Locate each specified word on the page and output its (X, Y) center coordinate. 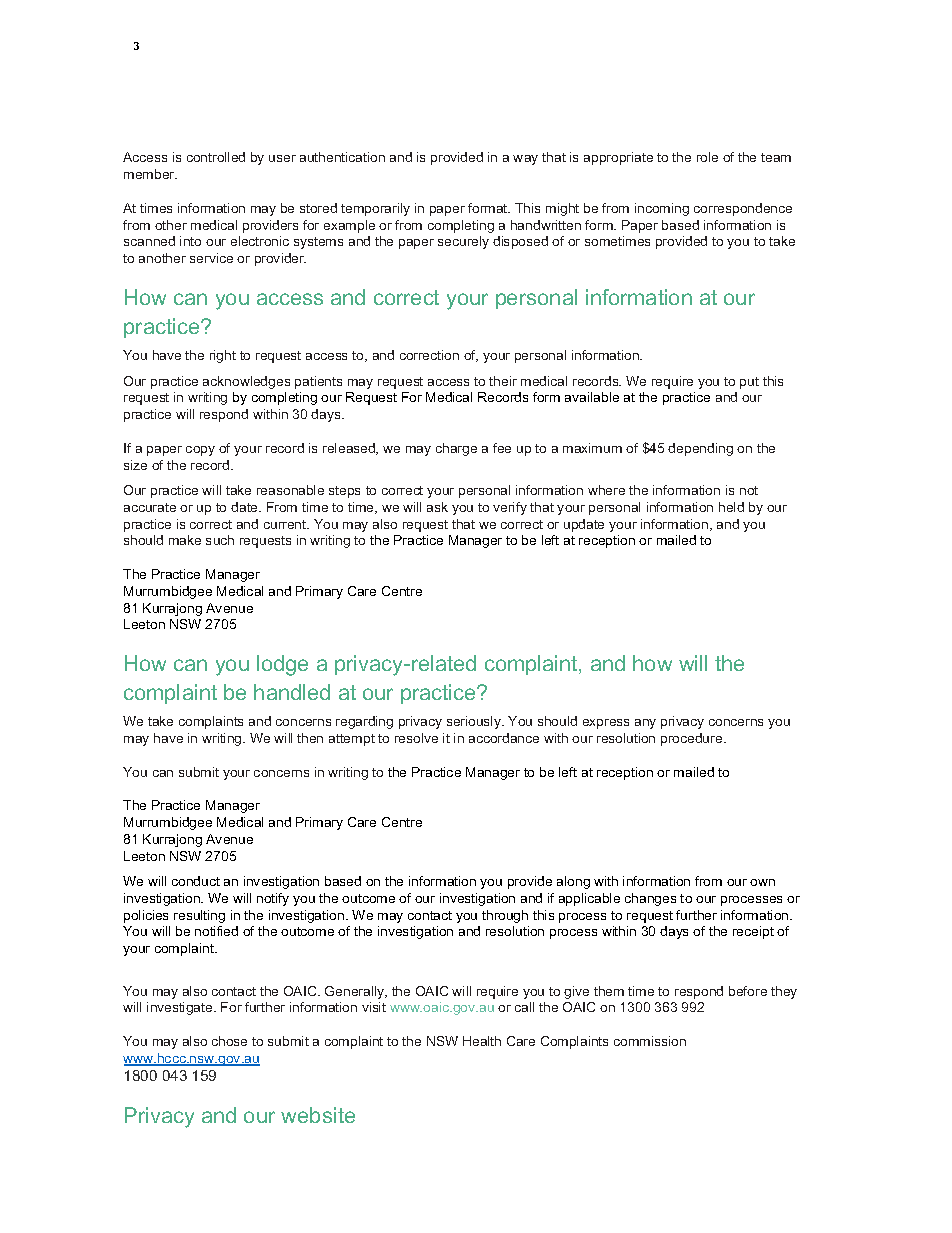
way (525, 160)
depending (700, 449)
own (762, 882)
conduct (196, 881)
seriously (475, 722)
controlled (216, 157)
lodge (282, 665)
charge (456, 449)
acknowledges (246, 382)
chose (229, 1041)
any (645, 724)
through (505, 916)
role (707, 157)
